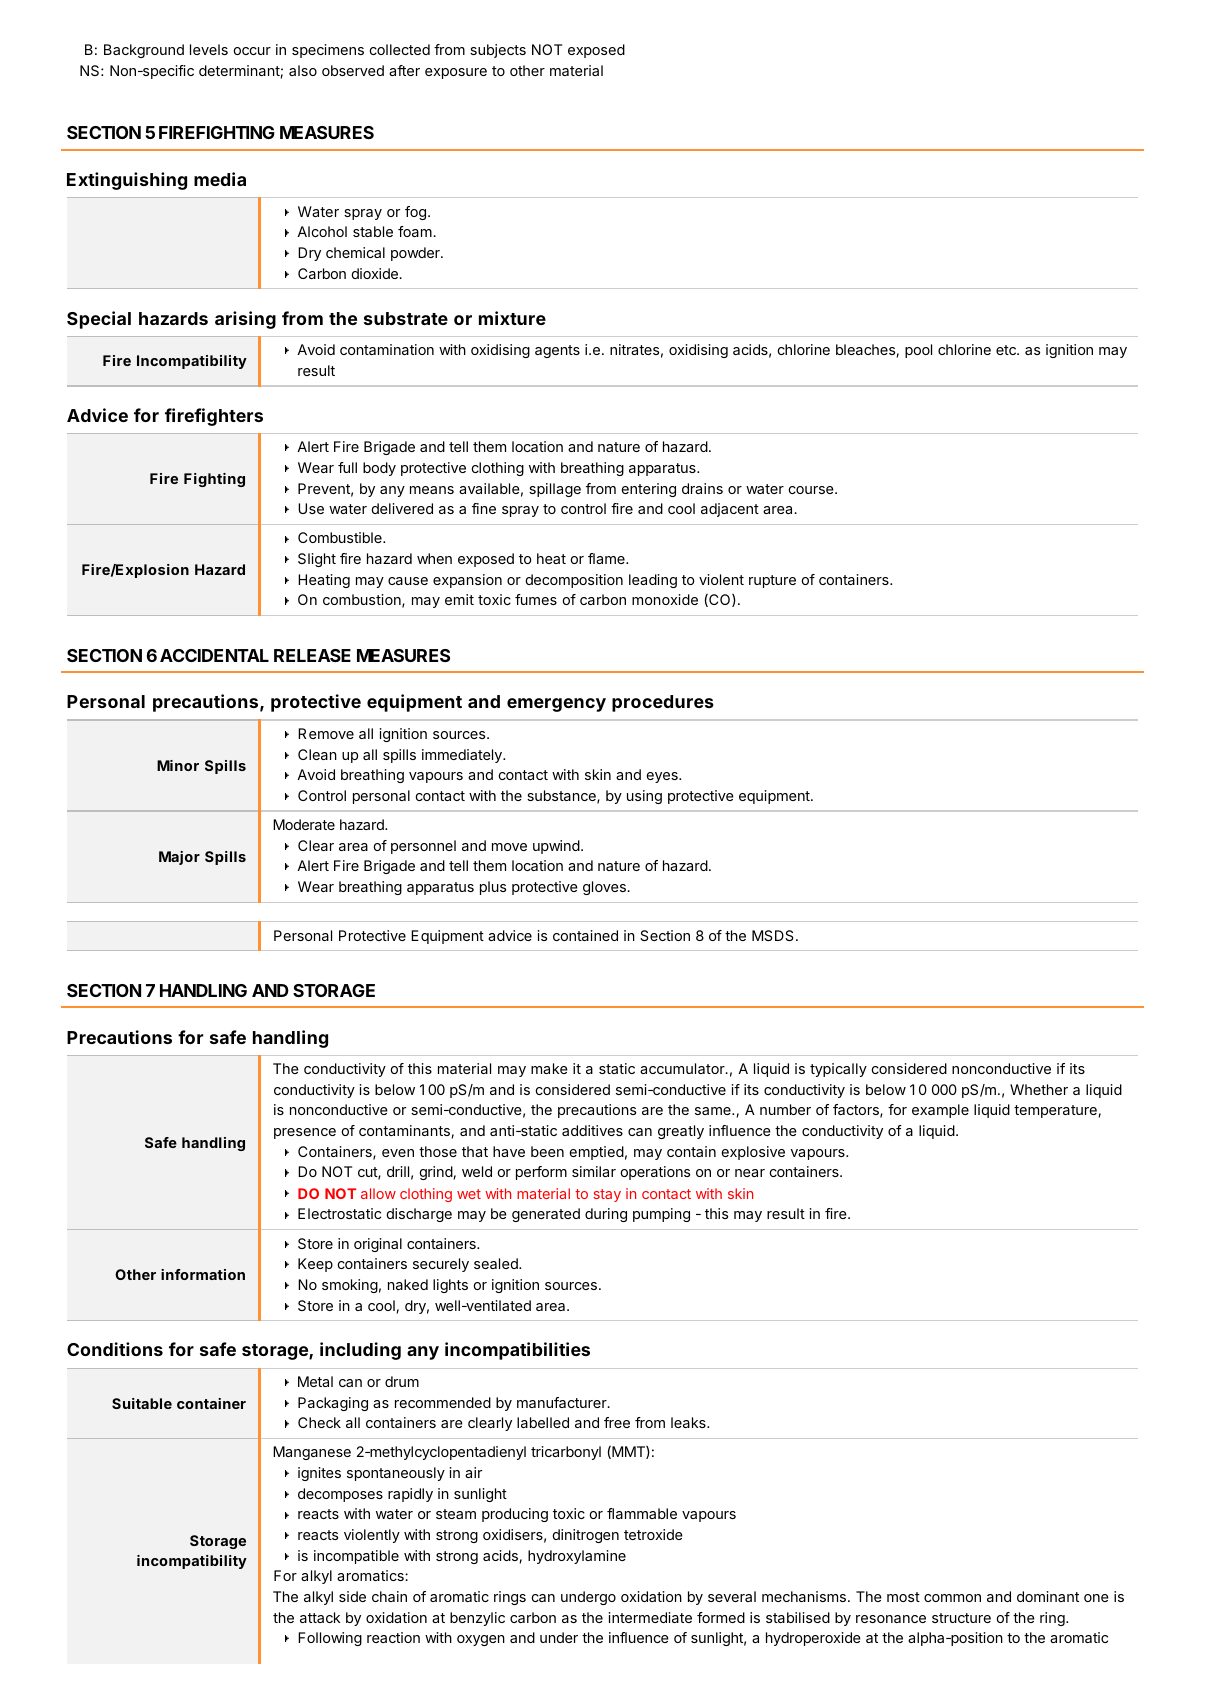  I want to click on flame, so click(607, 558).
